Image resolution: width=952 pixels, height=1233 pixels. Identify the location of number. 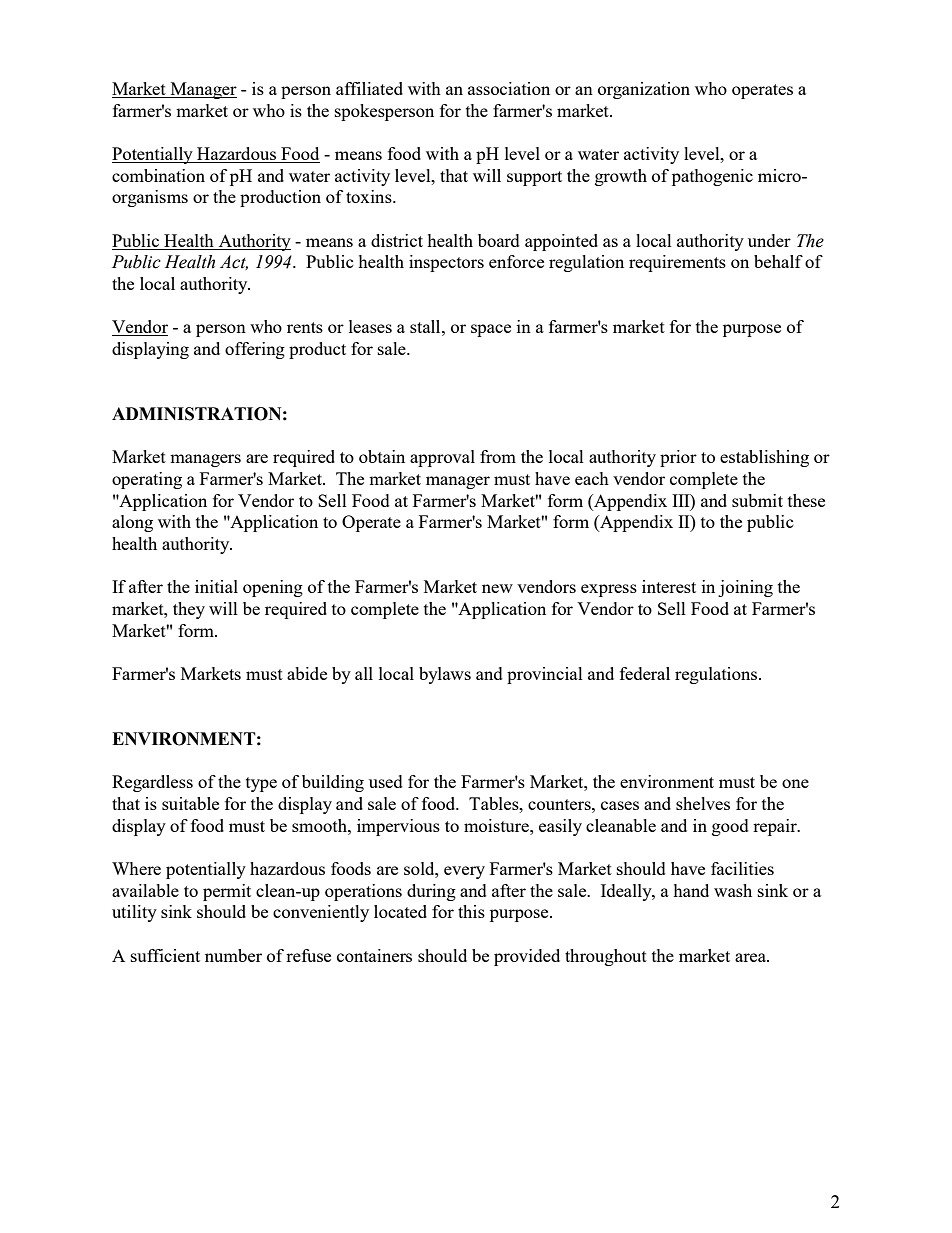
(233, 955).
